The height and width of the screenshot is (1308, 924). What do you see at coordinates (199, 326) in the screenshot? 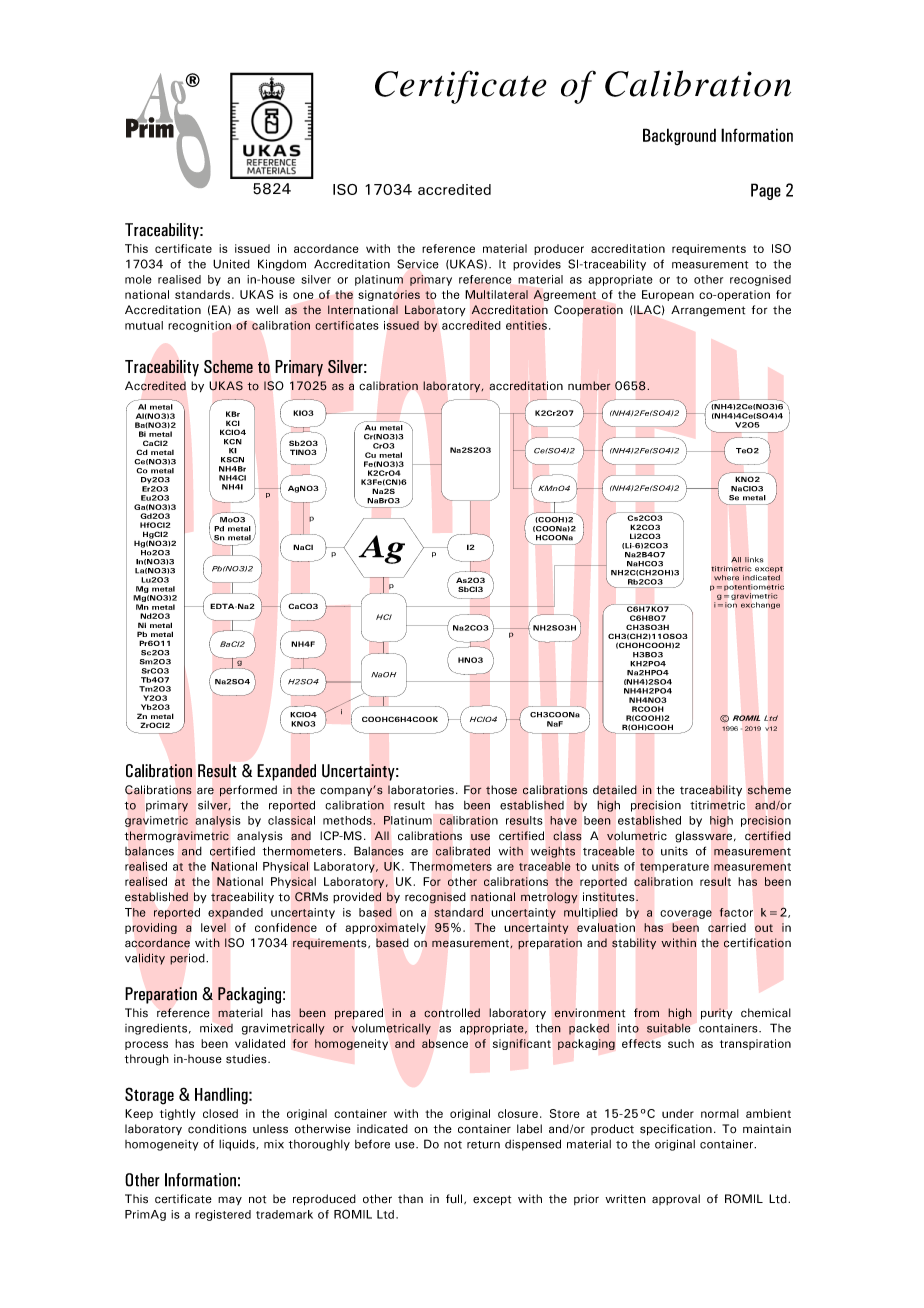
I see `recognition` at bounding box center [199, 326].
